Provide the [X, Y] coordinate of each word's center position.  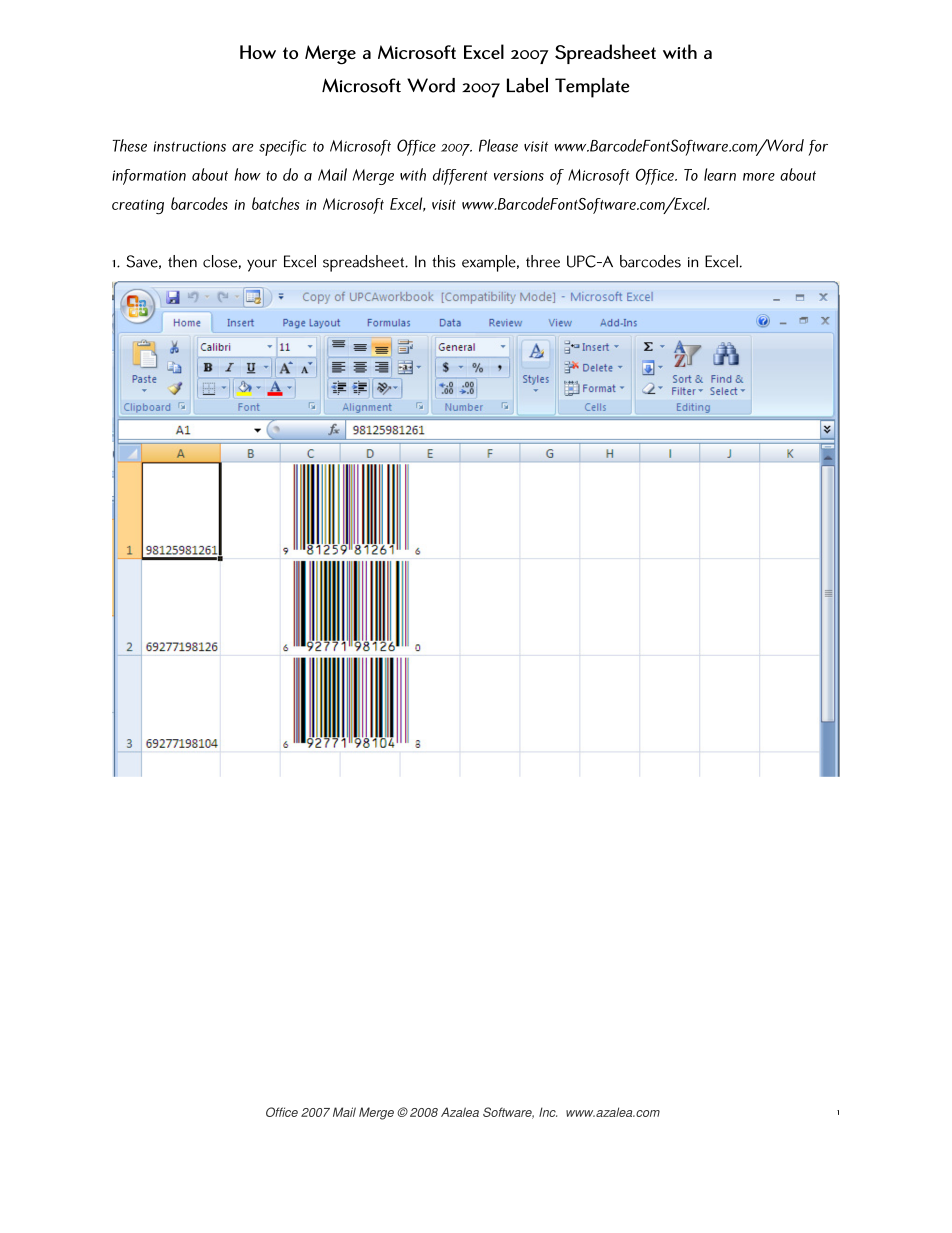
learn [720, 174]
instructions [190, 146]
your [262, 265]
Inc [548, 1112]
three [543, 261]
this [443, 261]
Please [498, 145]
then [182, 261]
